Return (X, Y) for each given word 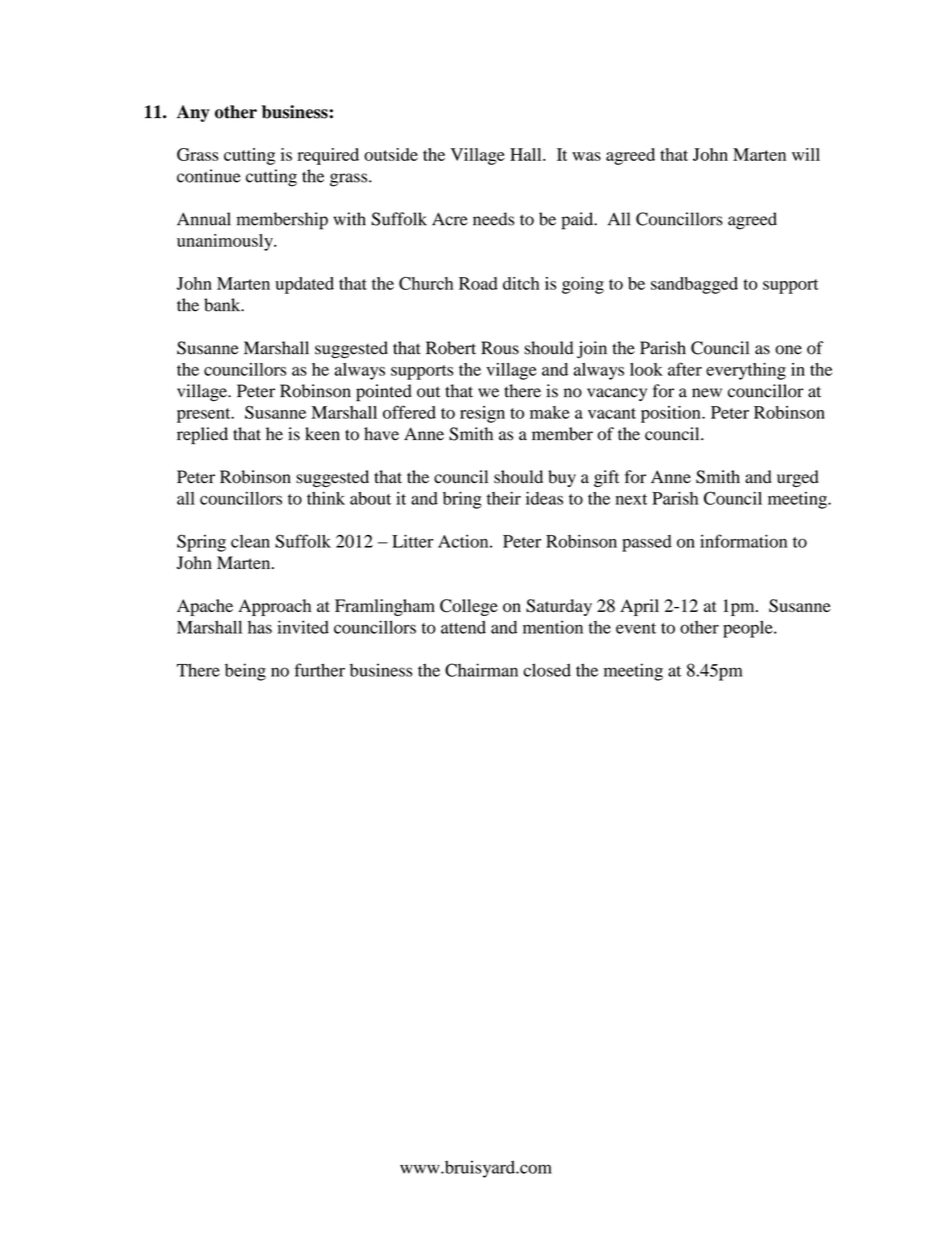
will (806, 154)
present (205, 415)
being (245, 672)
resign (482, 414)
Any (193, 113)
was (586, 156)
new (707, 393)
